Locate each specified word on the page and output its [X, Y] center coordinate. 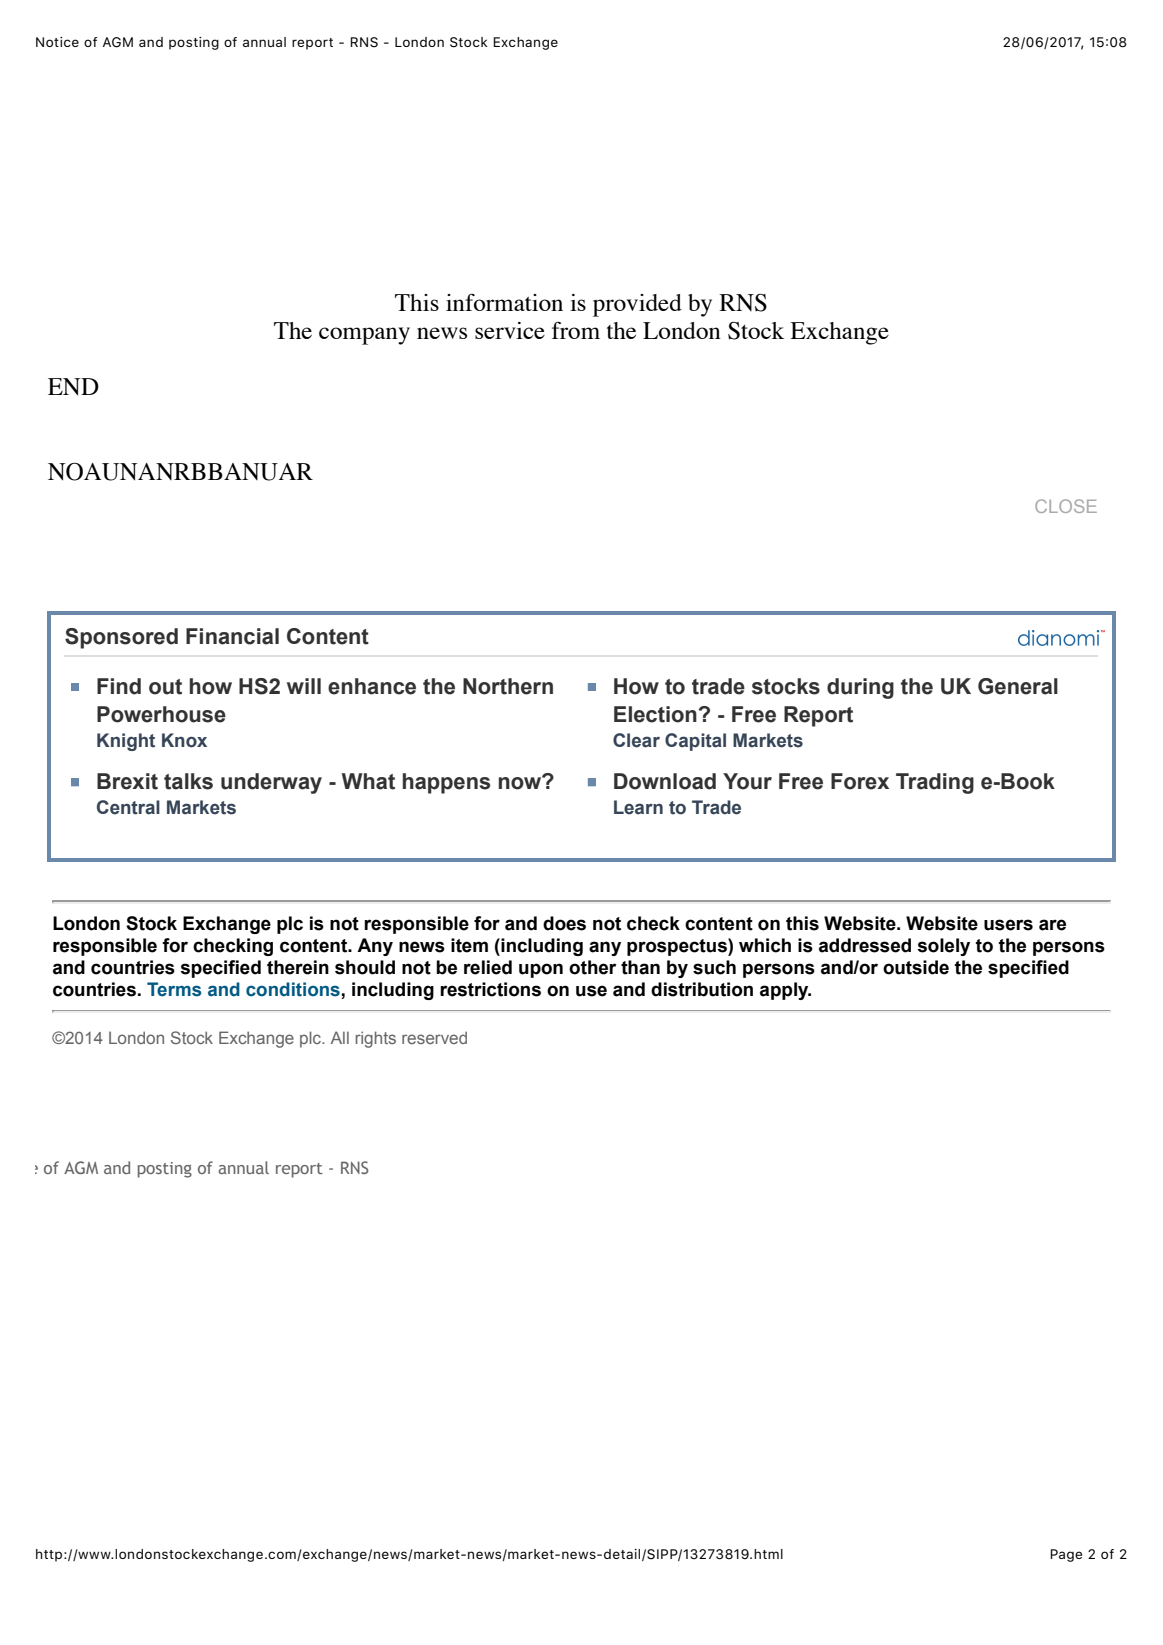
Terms [174, 989]
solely [943, 947]
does [564, 923]
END [73, 387]
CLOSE [1066, 506]
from [576, 330]
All [340, 1037]
